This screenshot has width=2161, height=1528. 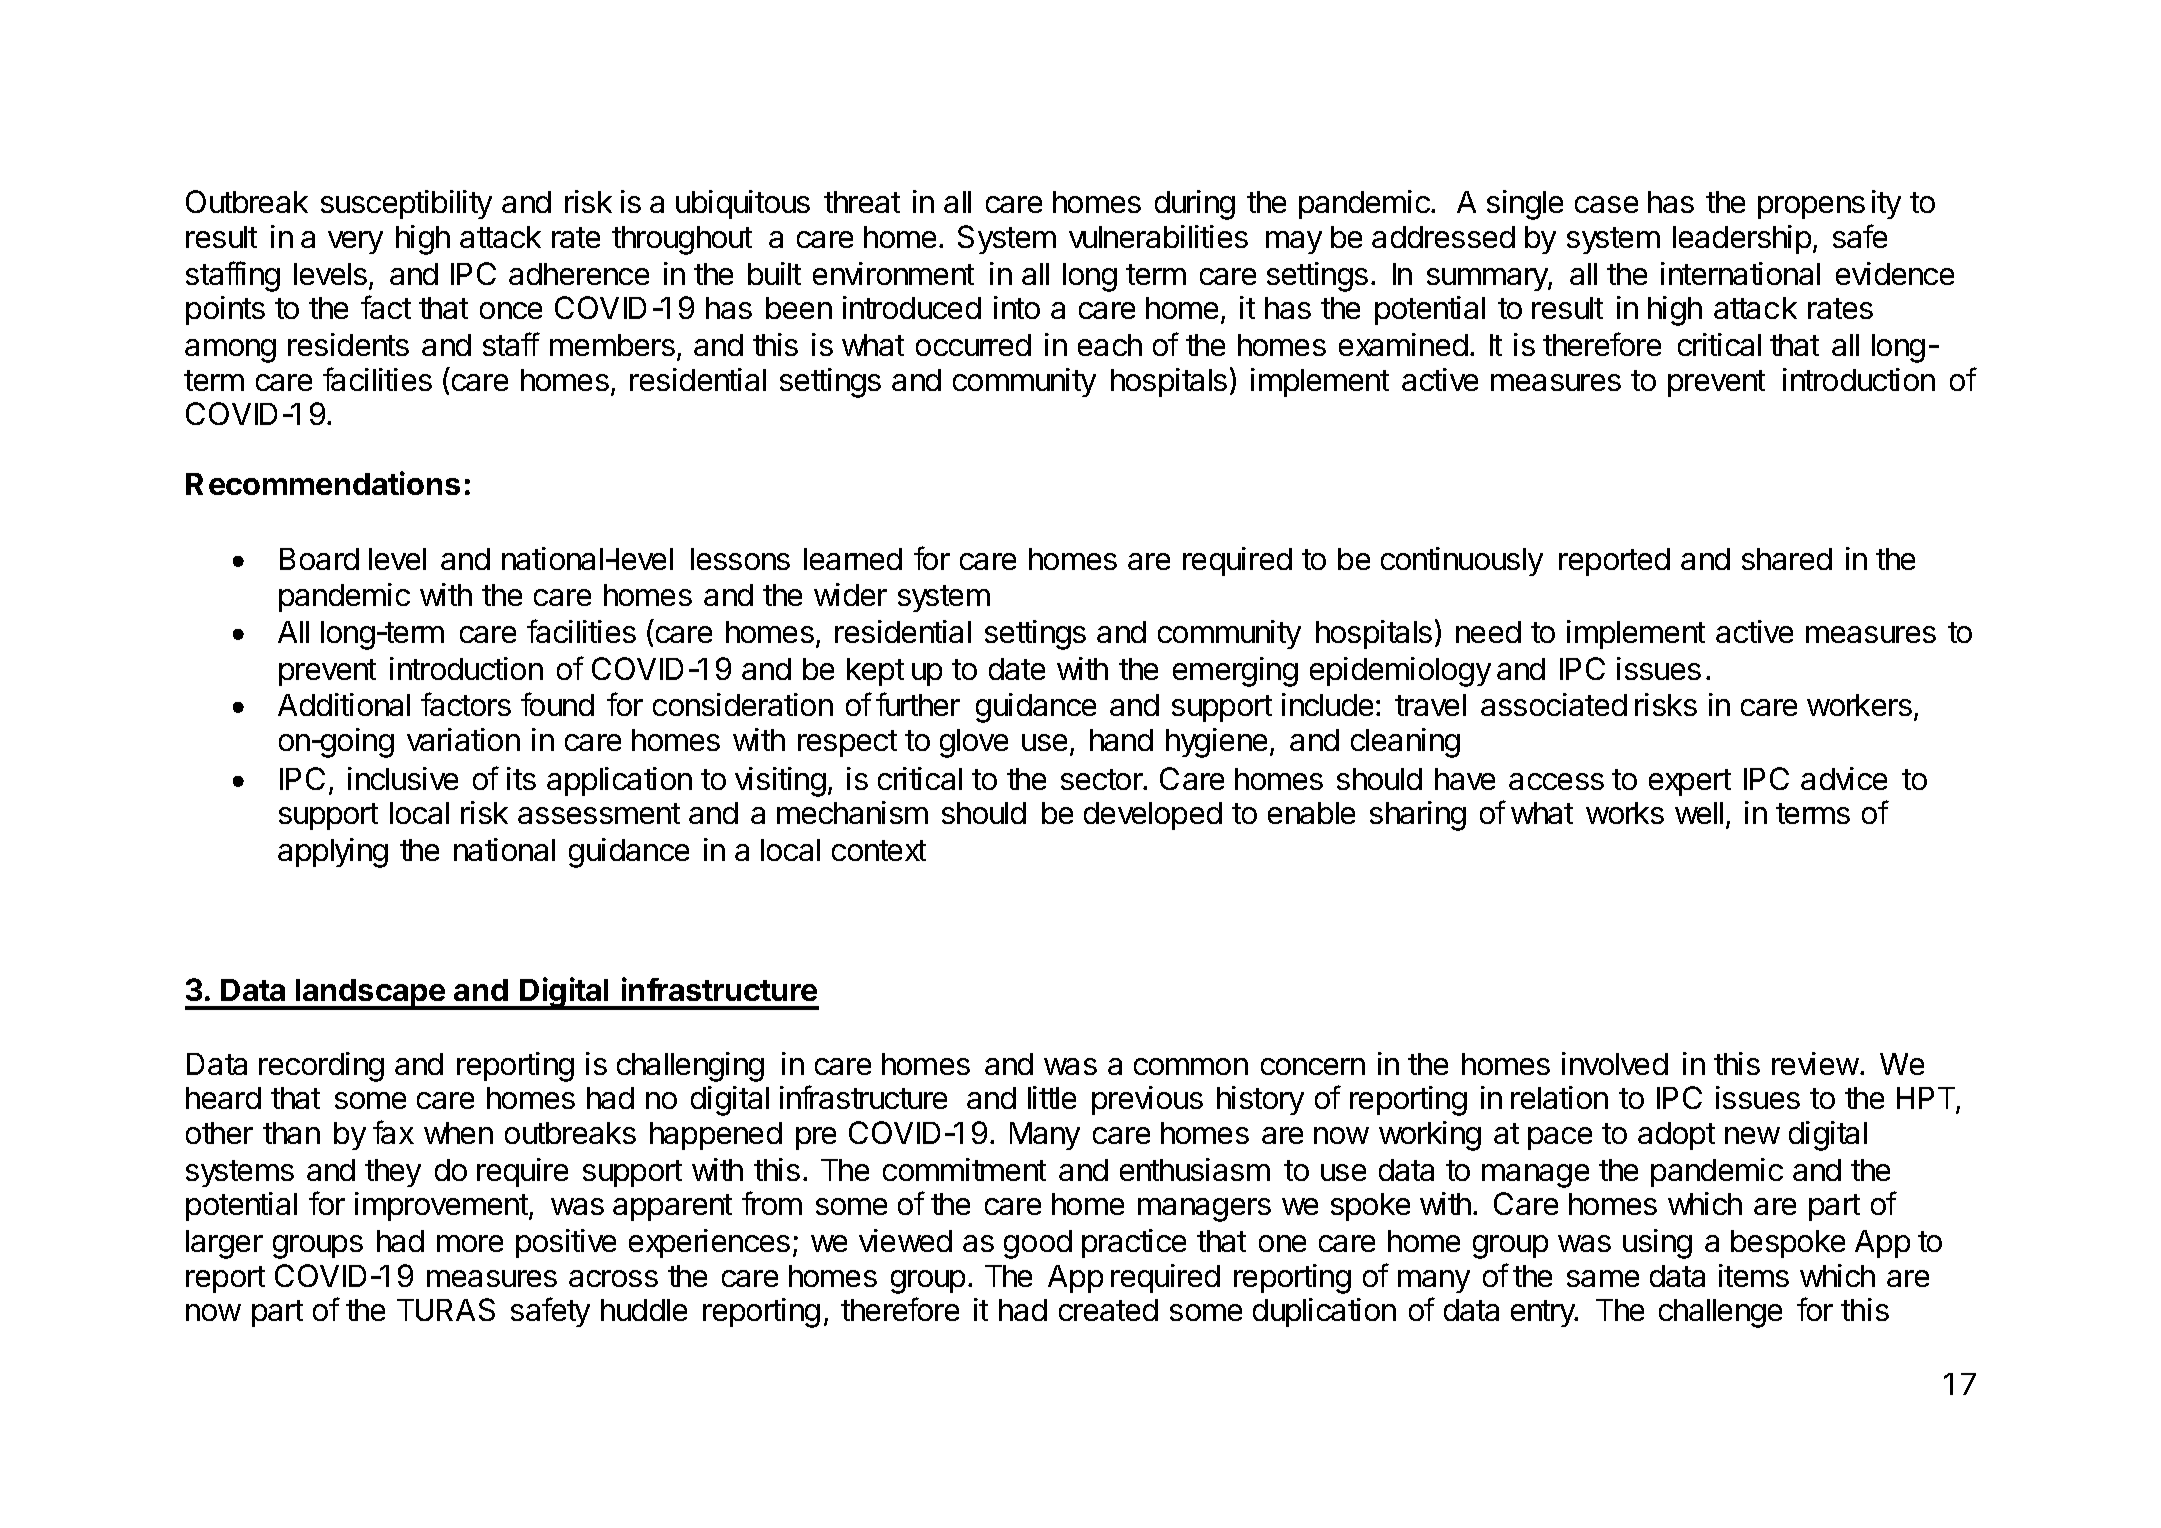 I want to click on context, so click(x=879, y=850).
